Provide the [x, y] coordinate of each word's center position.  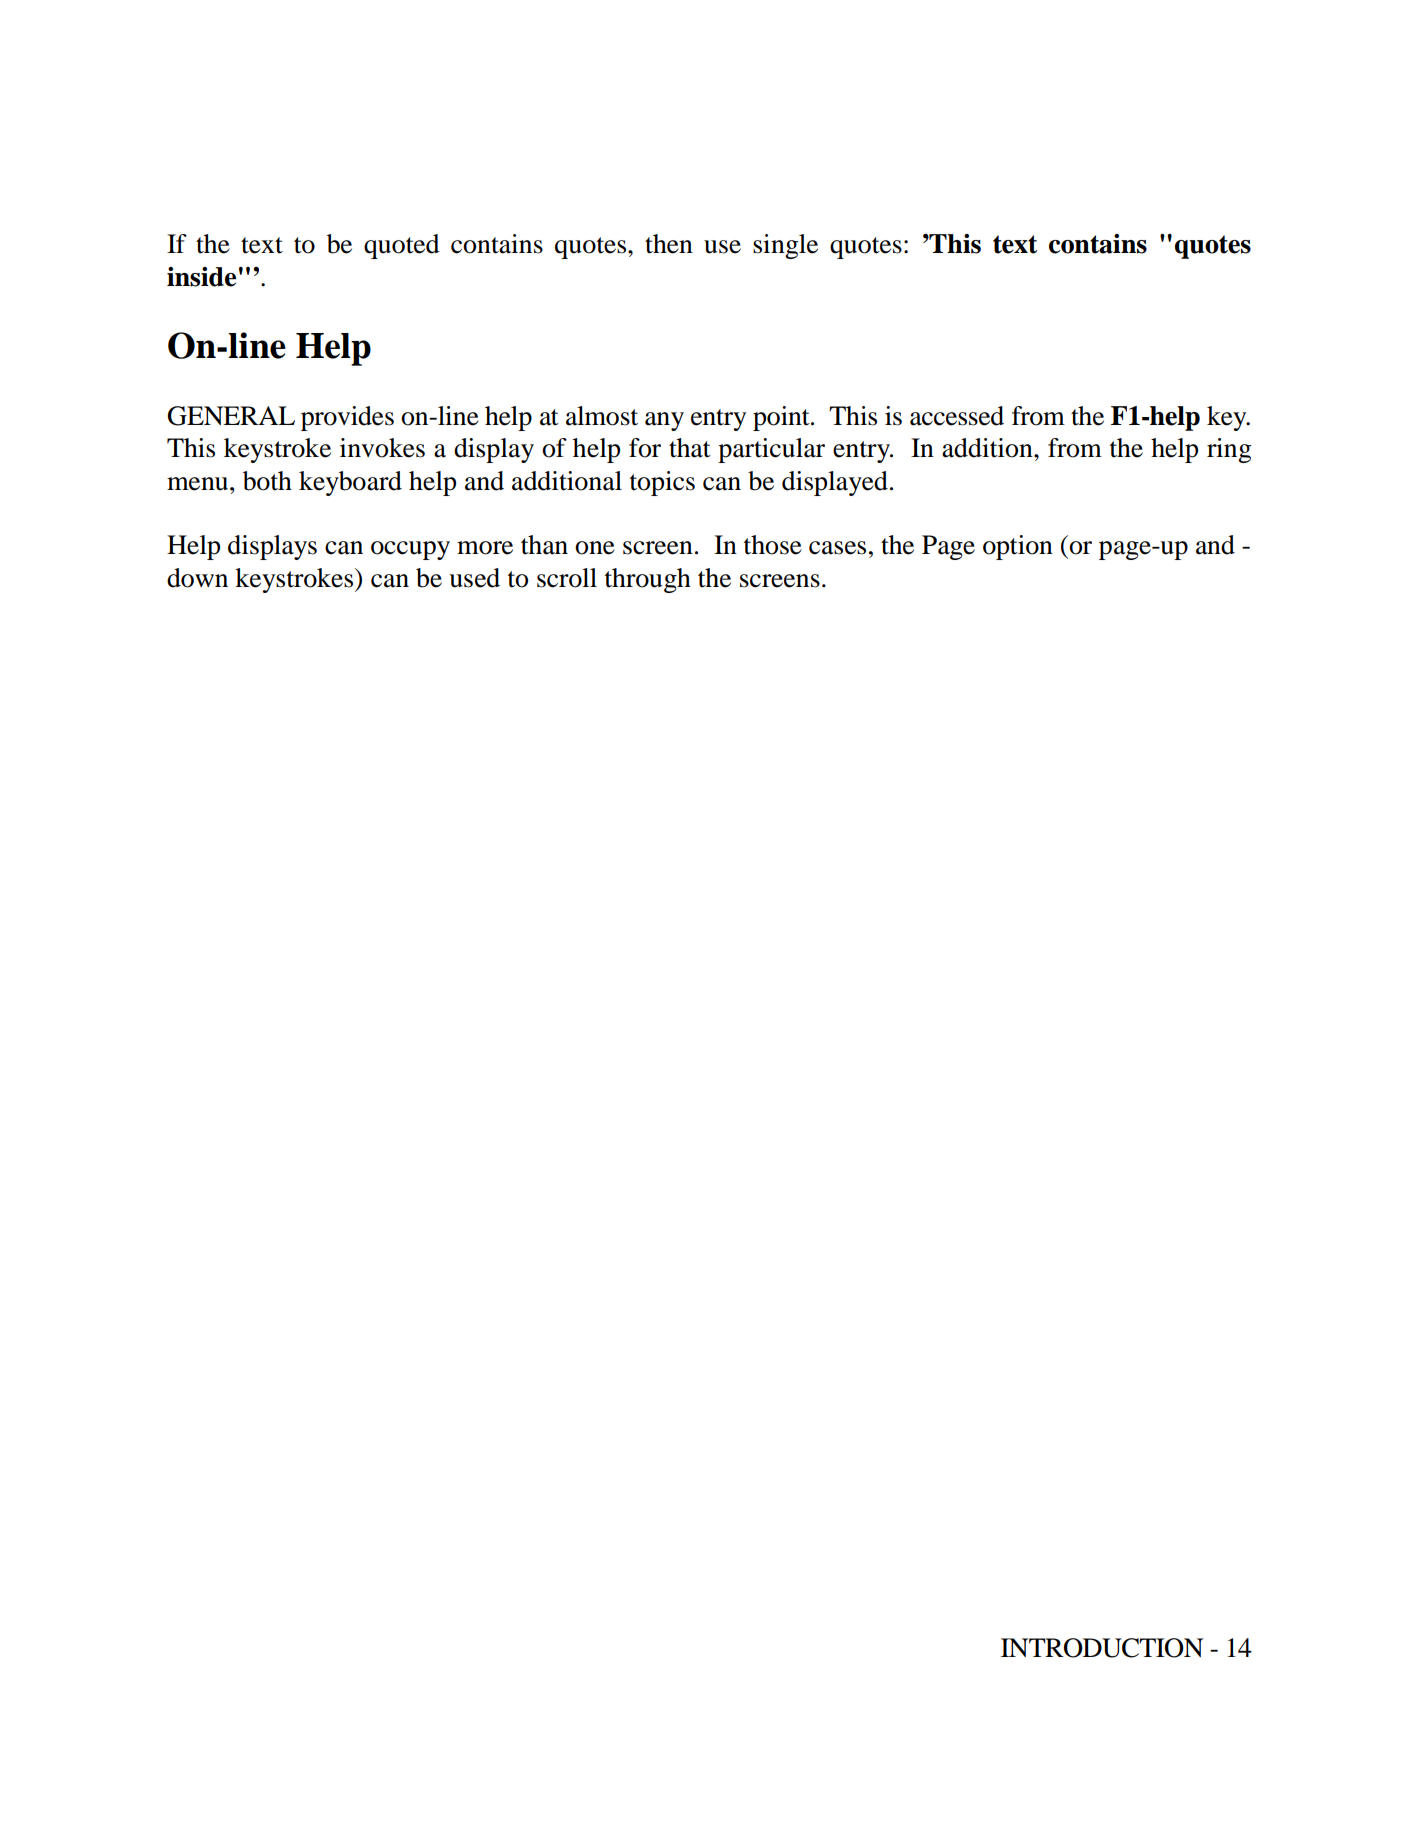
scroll [567, 578]
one [595, 548]
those [773, 545]
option [1018, 547]
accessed [957, 416]
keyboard [350, 483]
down [197, 578]
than [544, 545]
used [474, 578]
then [669, 244]
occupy [410, 550]
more [485, 548]
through [648, 580]
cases [837, 548]
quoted [402, 246]
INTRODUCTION [1102, 1648]
